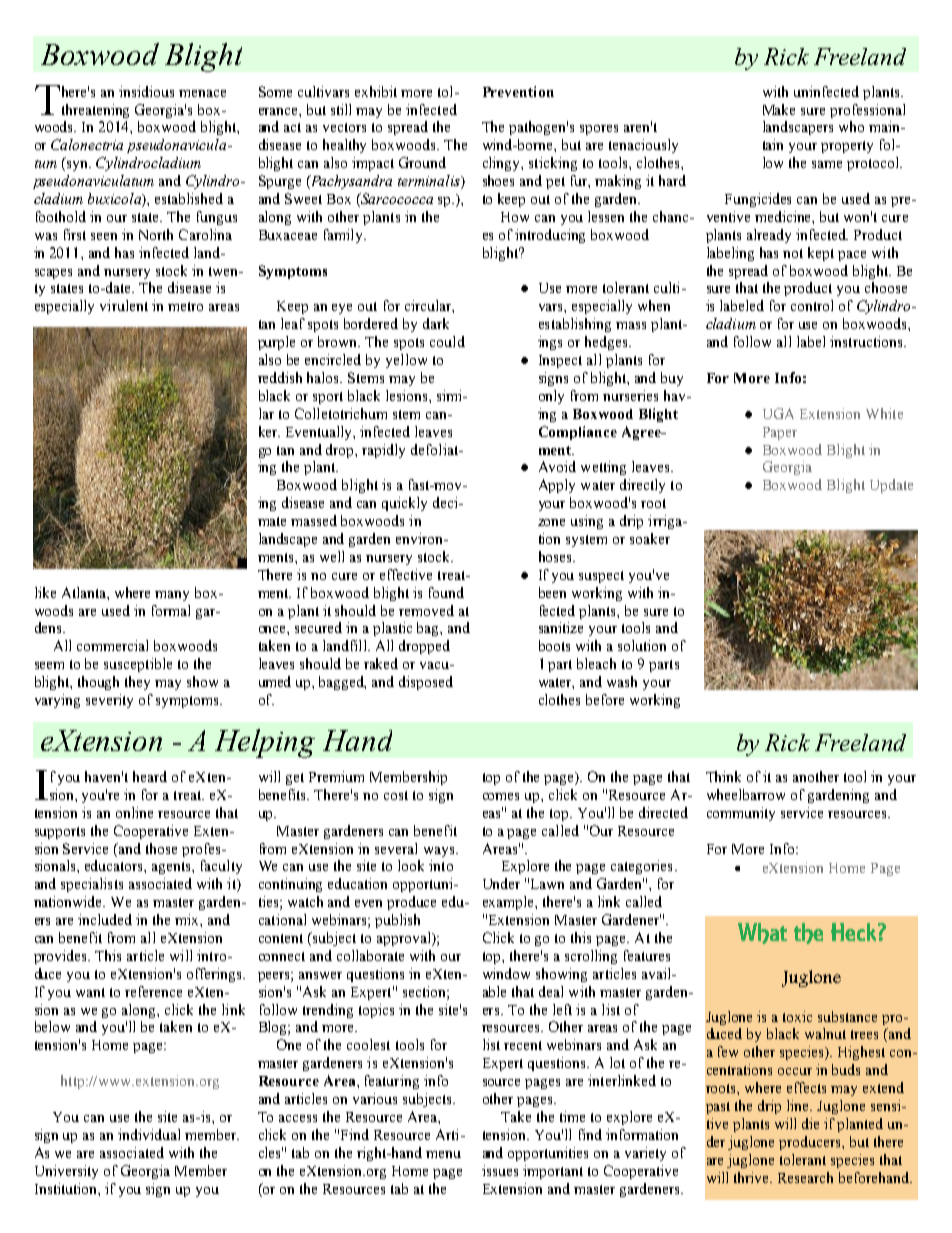 The image size is (952, 1233). What do you see at coordinates (810, 1123) in the screenshot?
I see `die` at bounding box center [810, 1123].
